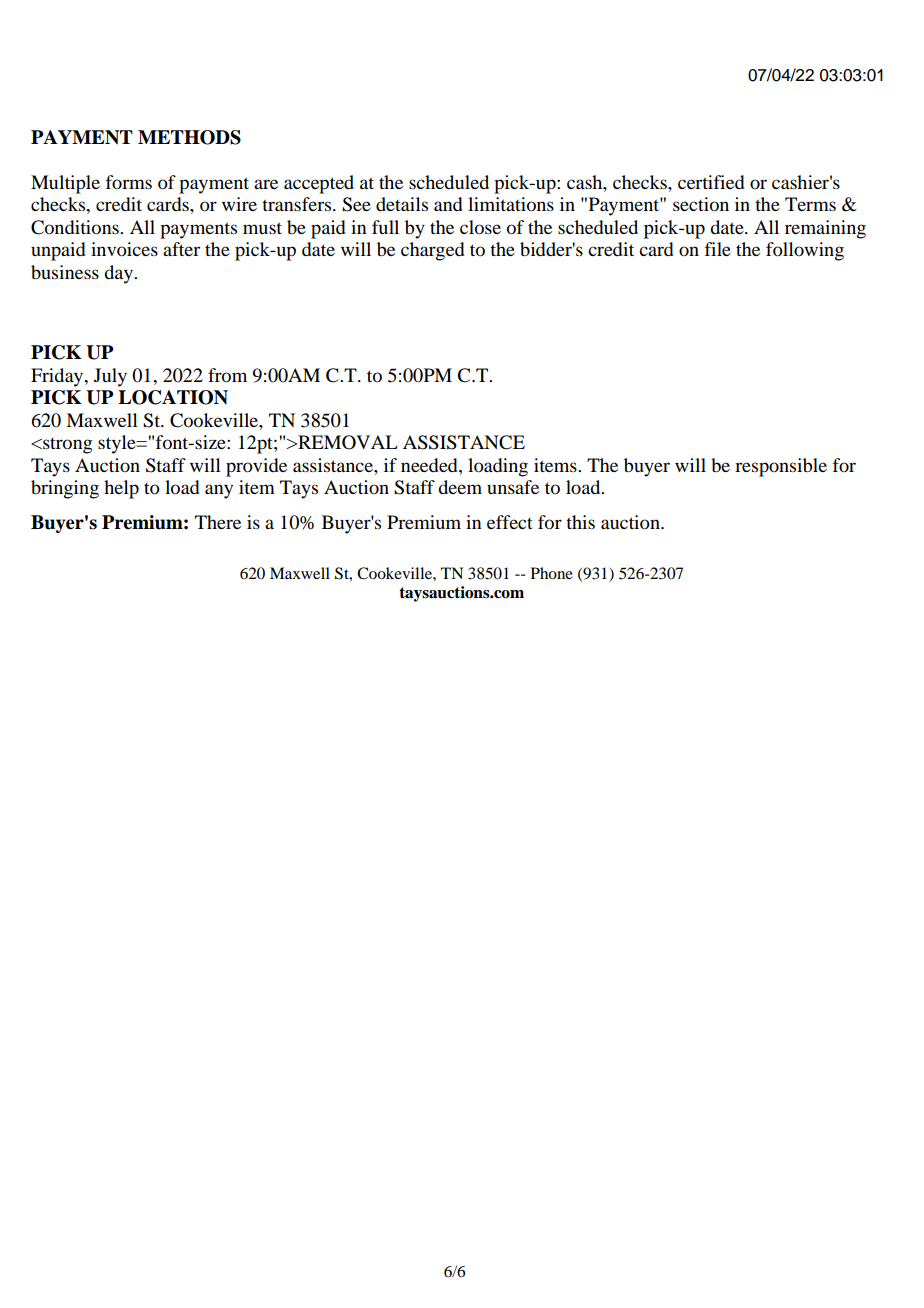  What do you see at coordinates (781, 467) in the screenshot?
I see `responsible` at bounding box center [781, 467].
